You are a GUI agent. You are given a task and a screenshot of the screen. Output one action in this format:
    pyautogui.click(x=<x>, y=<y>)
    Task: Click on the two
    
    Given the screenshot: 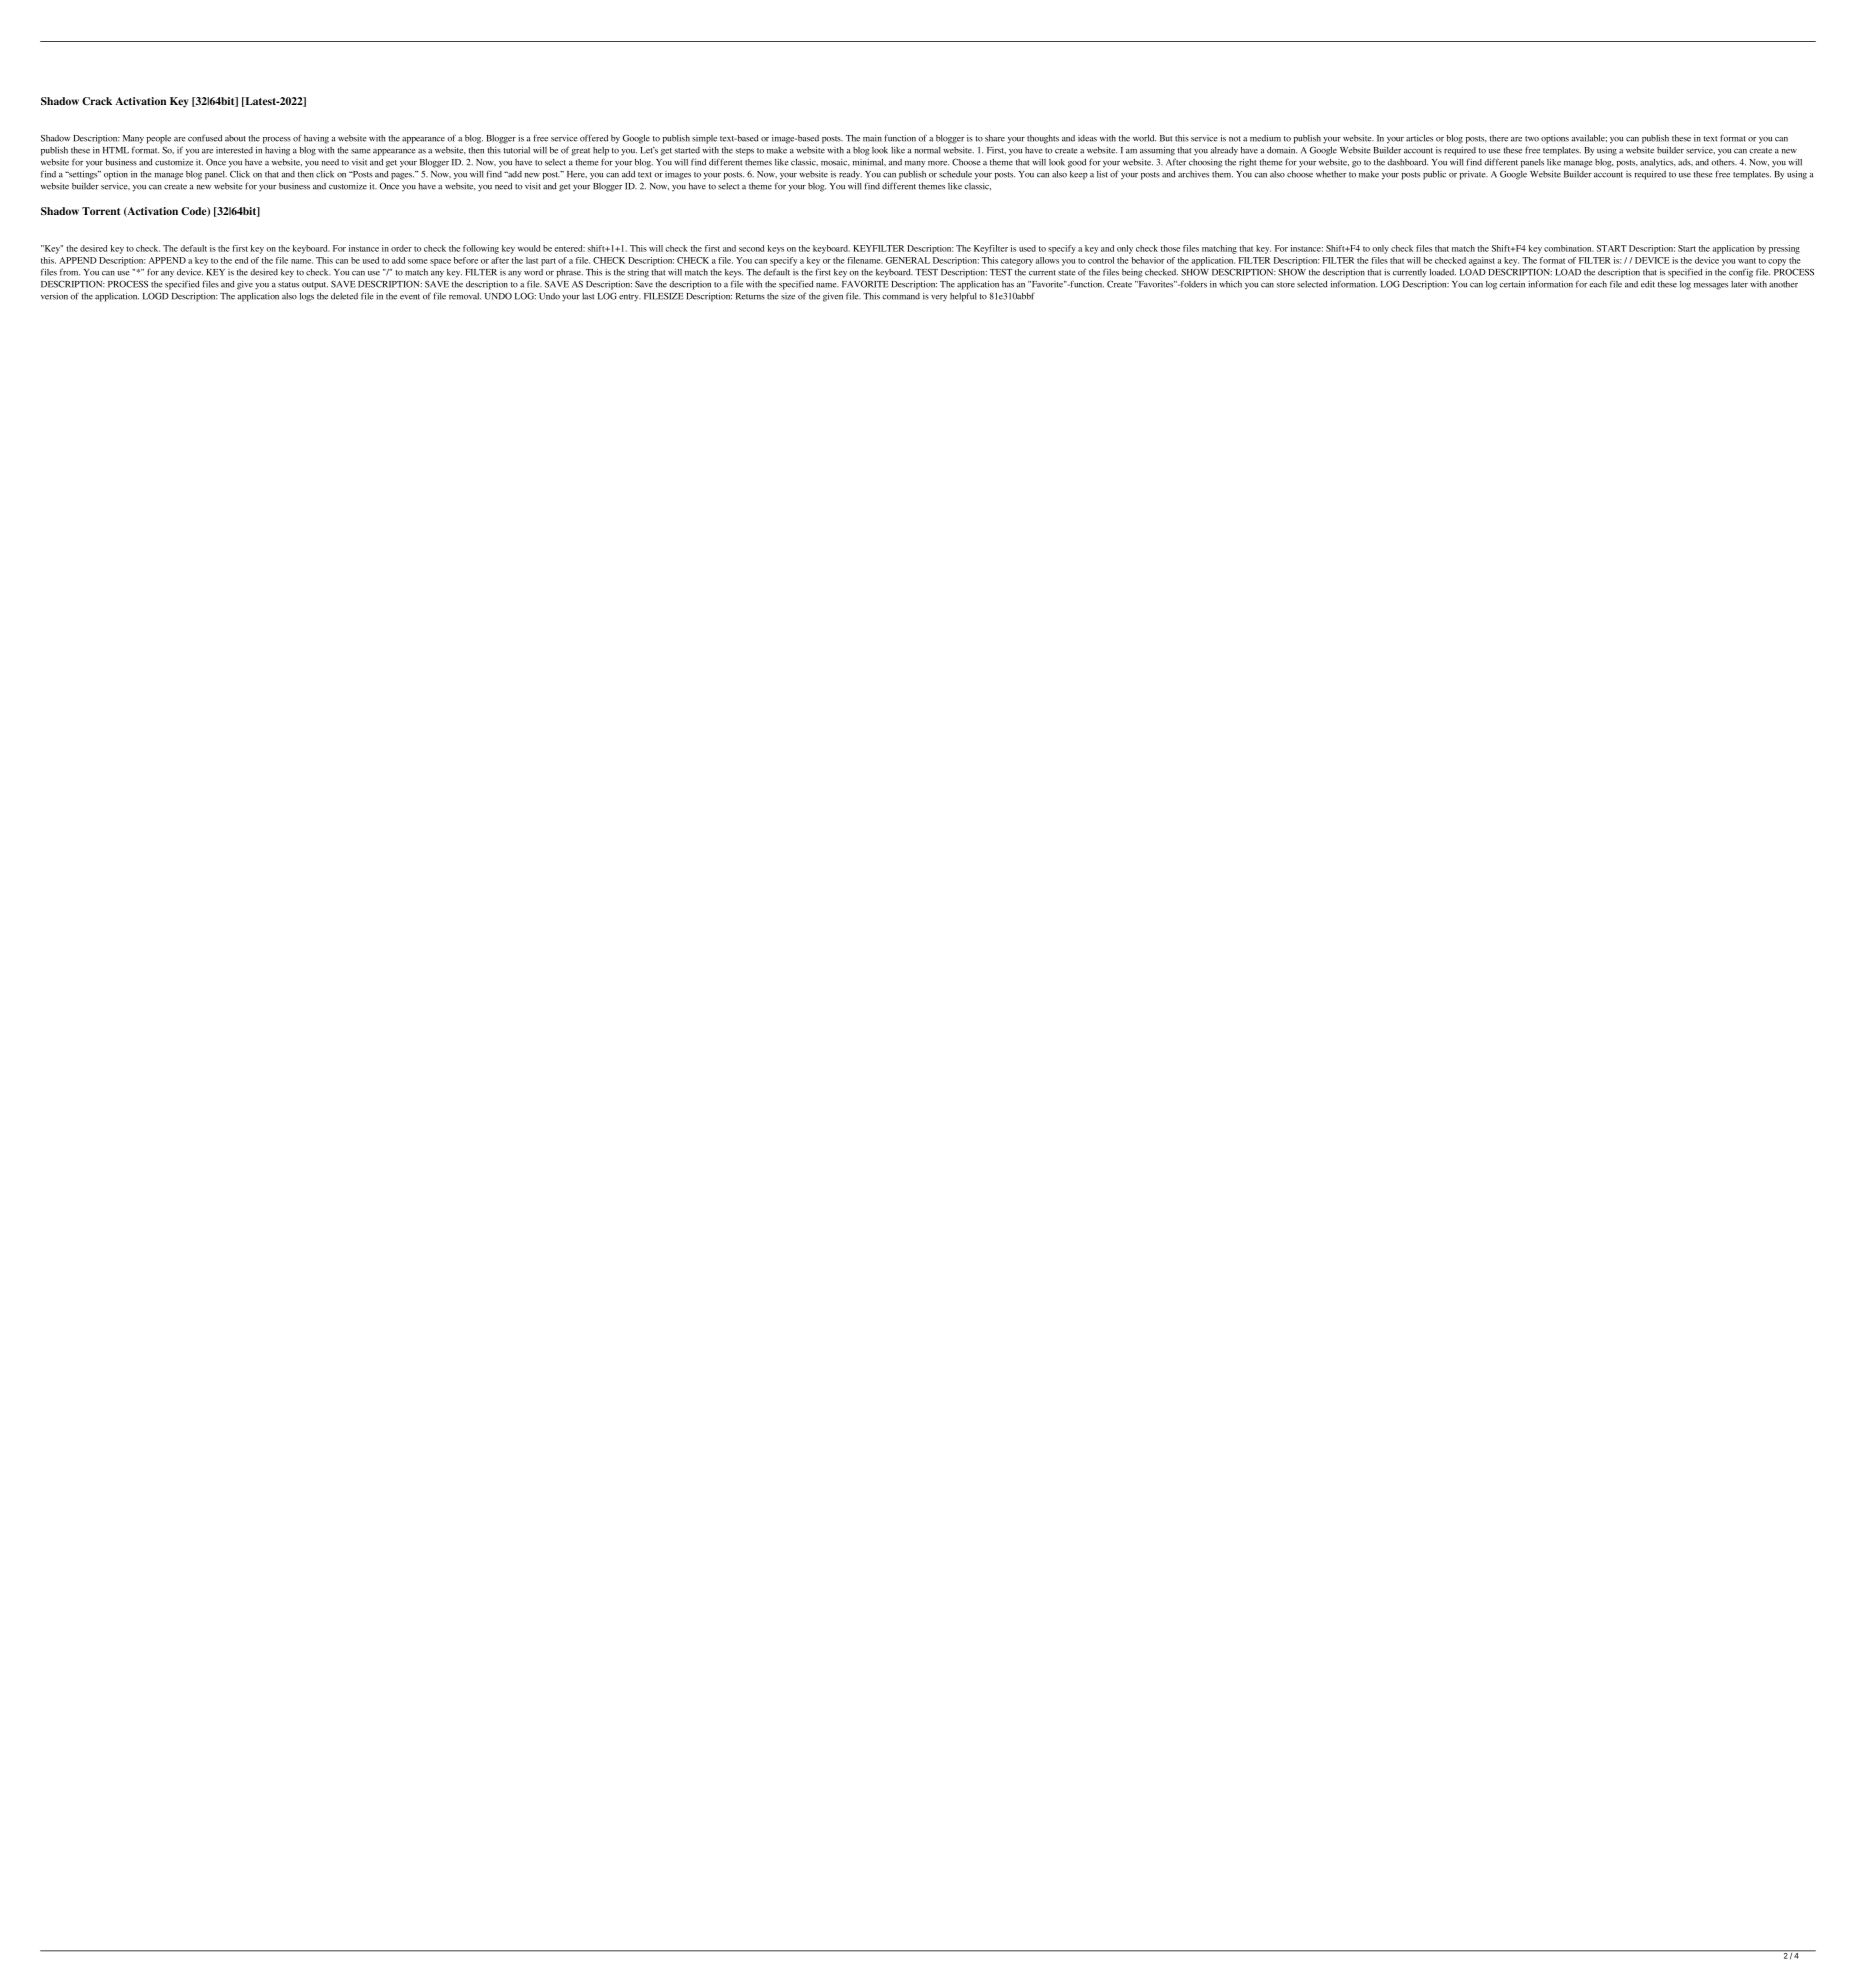 What is the action you would take?
    pyautogui.click(x=1532, y=139)
